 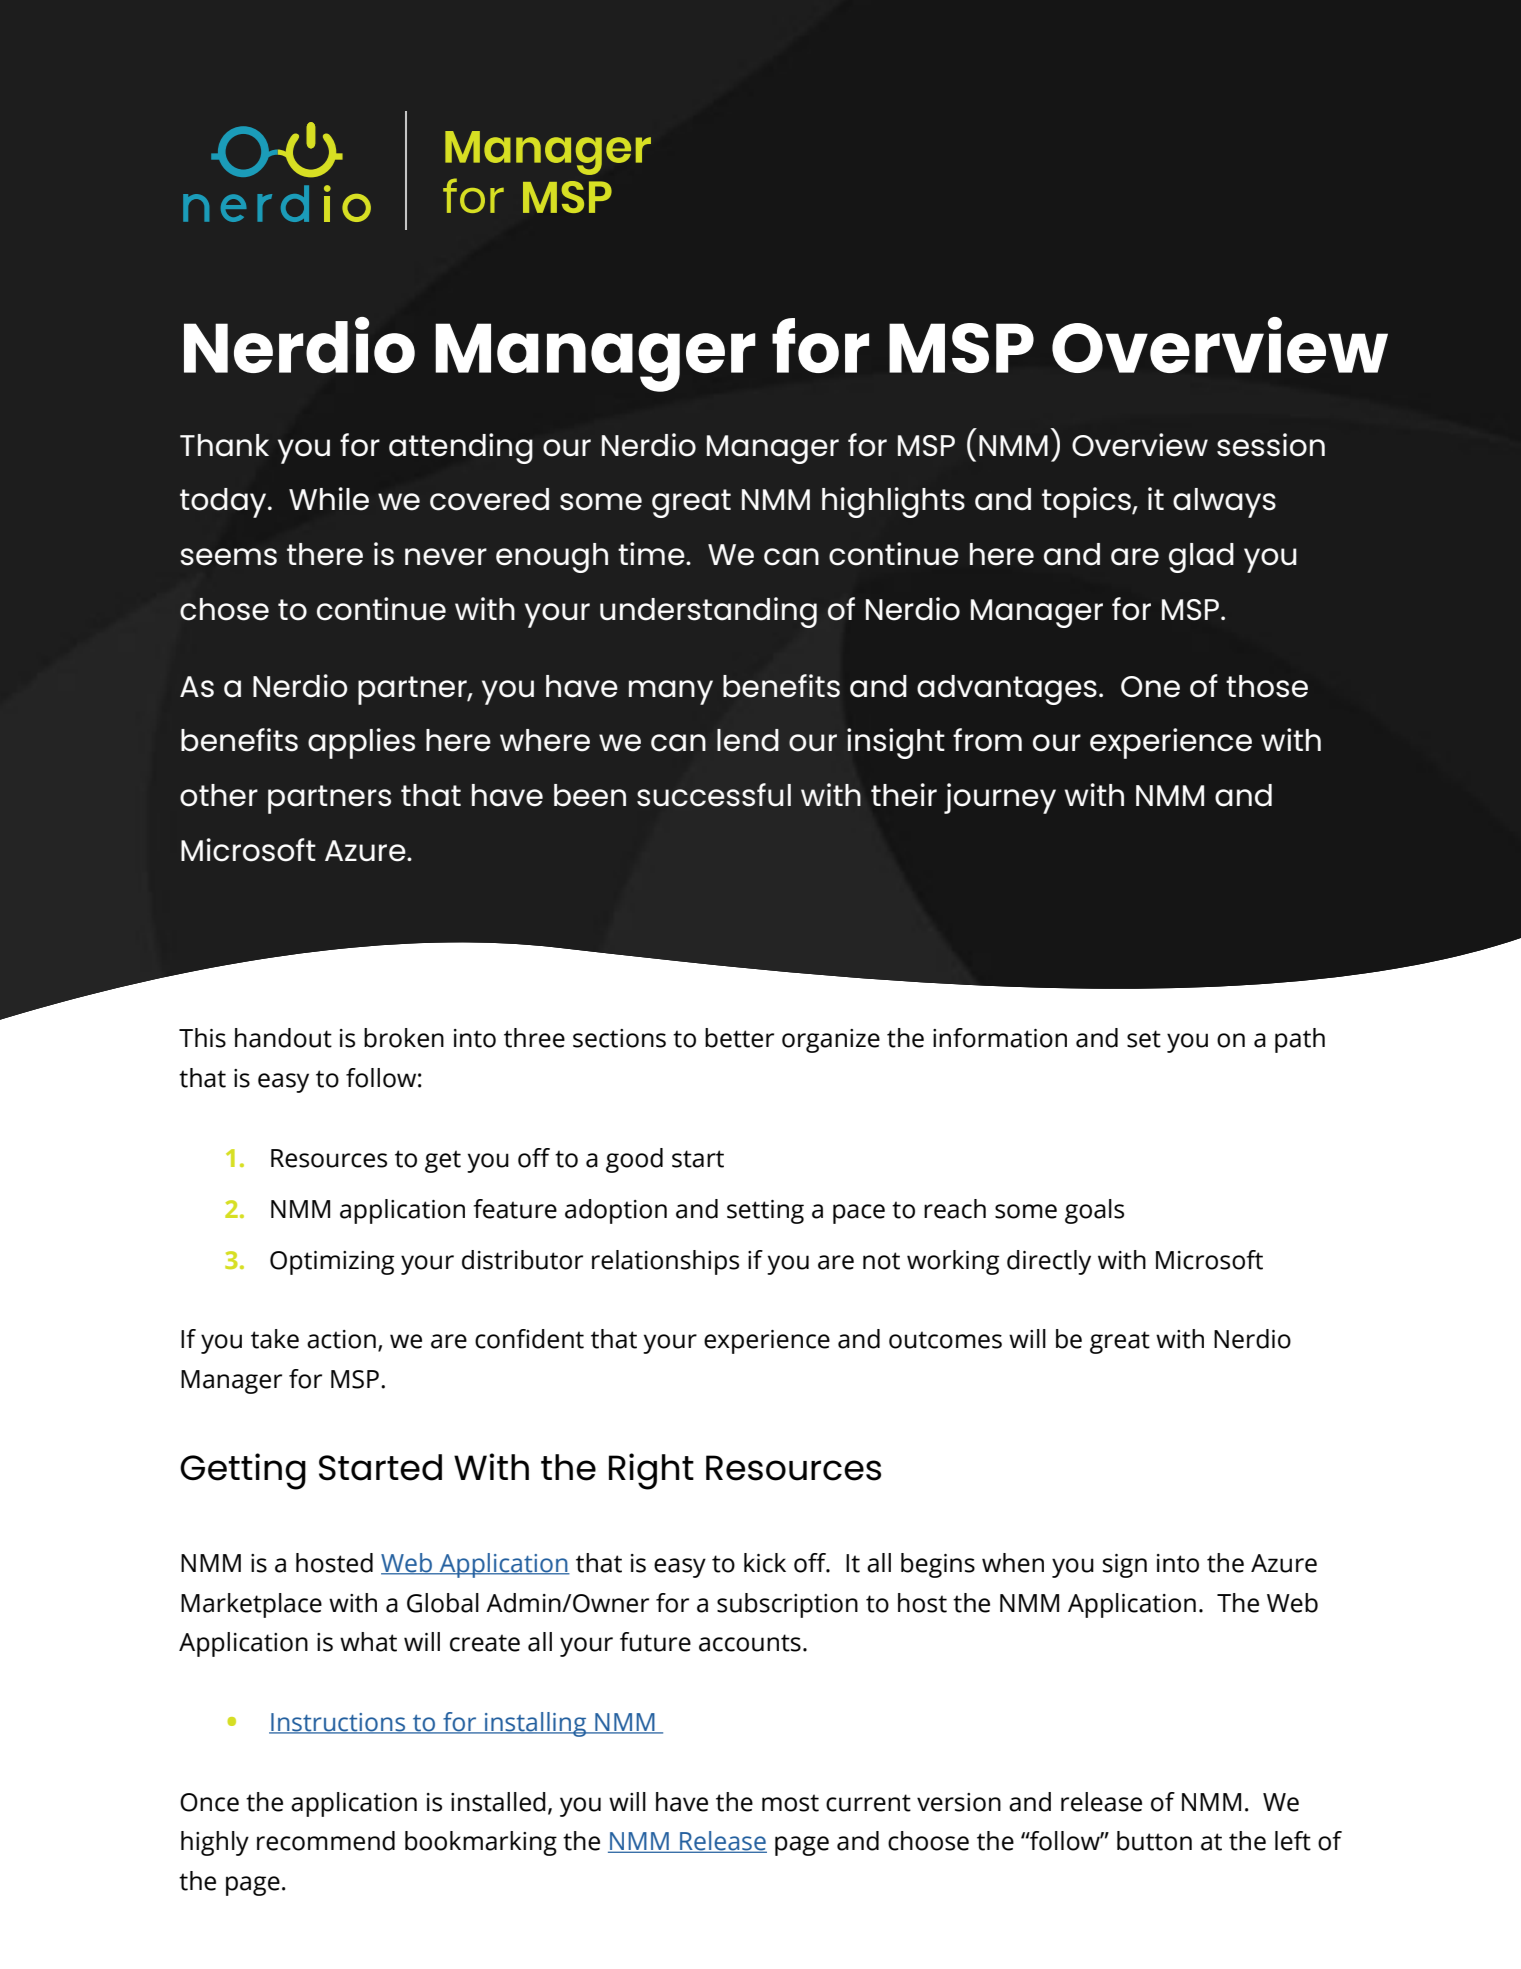 What do you see at coordinates (1224, 503) in the image?
I see `always` at bounding box center [1224, 503].
